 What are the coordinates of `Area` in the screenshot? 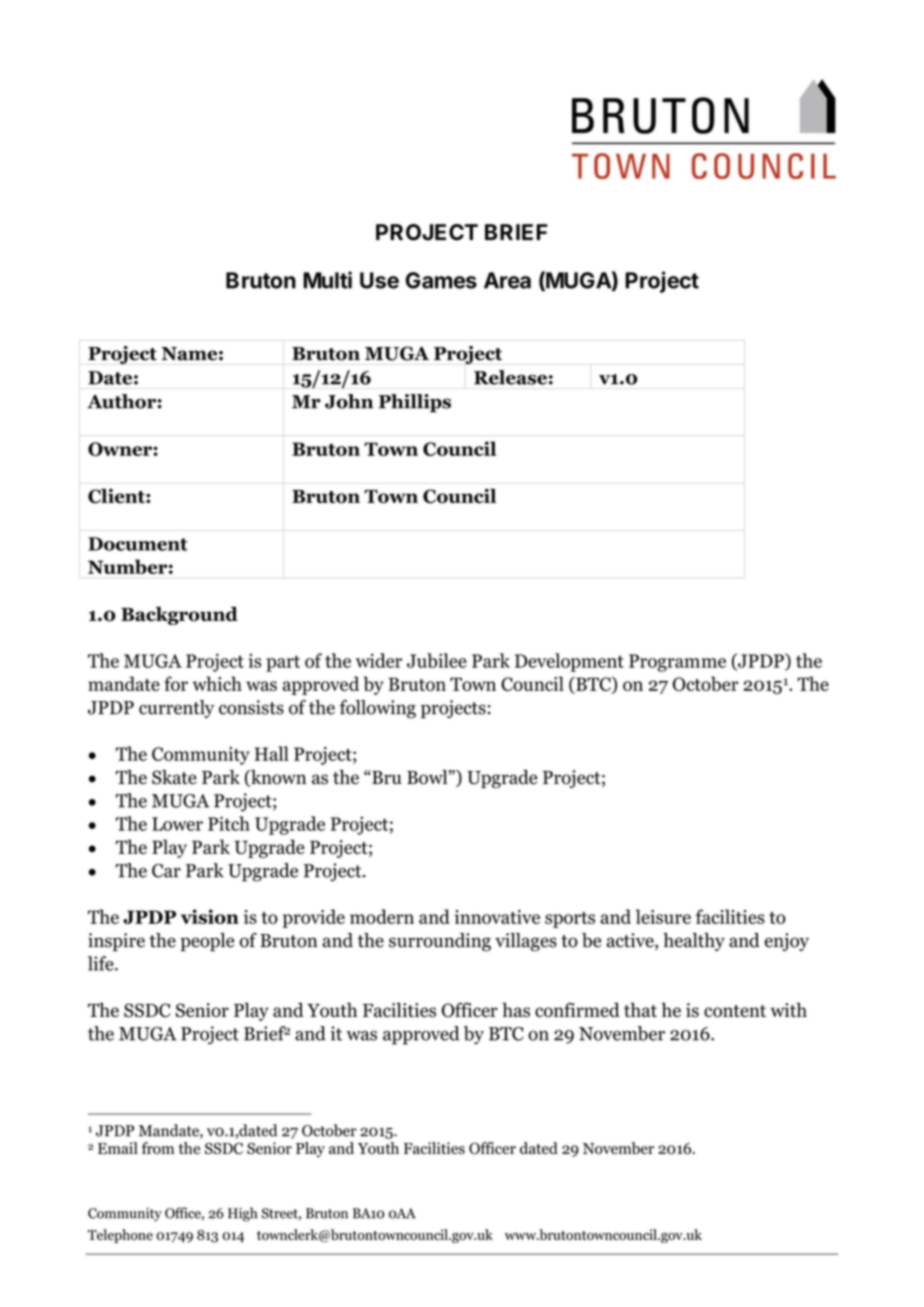 It's located at (507, 280).
